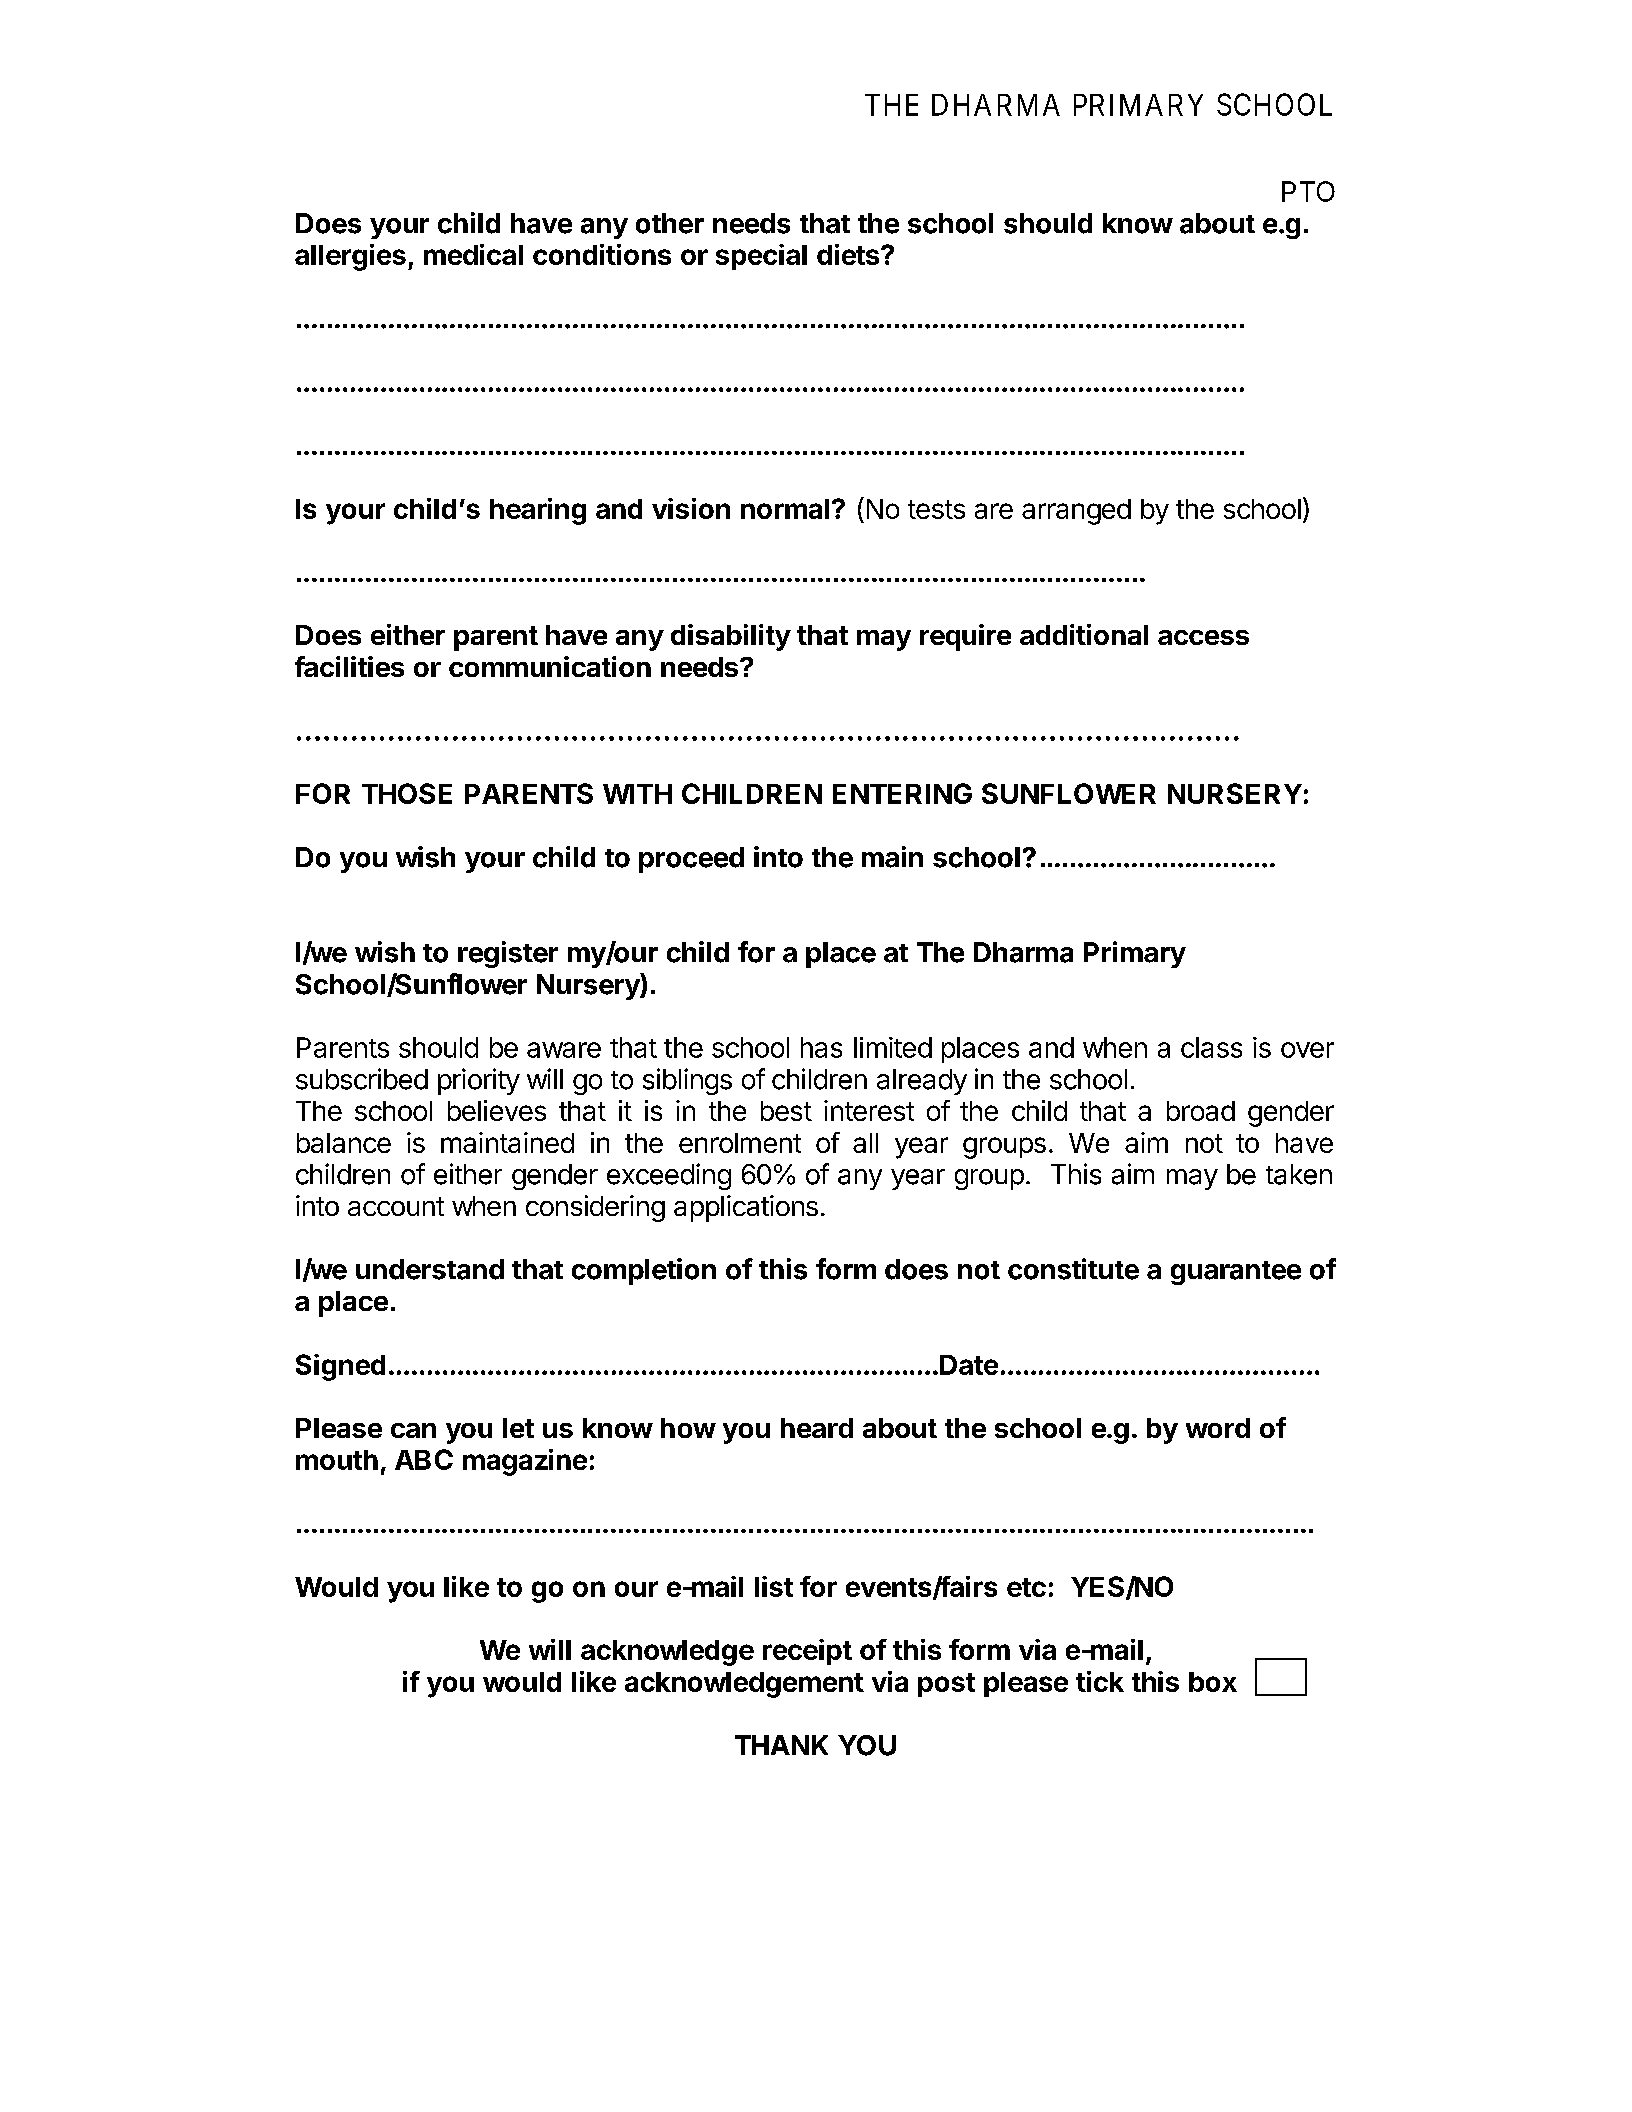  Describe the element at coordinates (821, 1047) in the screenshot. I see `has` at that location.
